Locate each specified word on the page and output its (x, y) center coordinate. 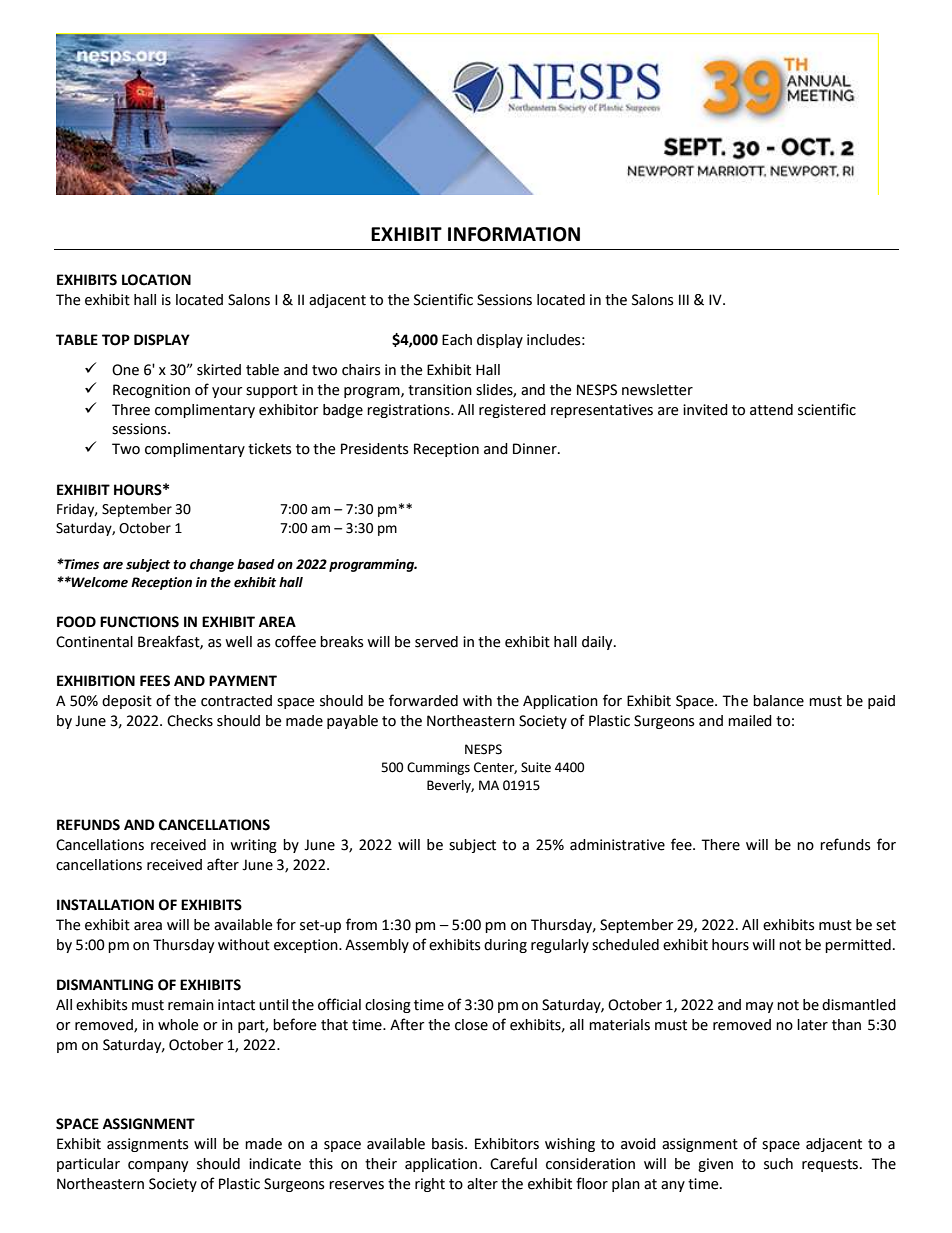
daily (598, 643)
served (436, 642)
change (212, 565)
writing (253, 846)
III (684, 299)
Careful (513, 1163)
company (158, 1166)
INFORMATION (514, 234)
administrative (617, 845)
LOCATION (156, 280)
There (720, 845)
